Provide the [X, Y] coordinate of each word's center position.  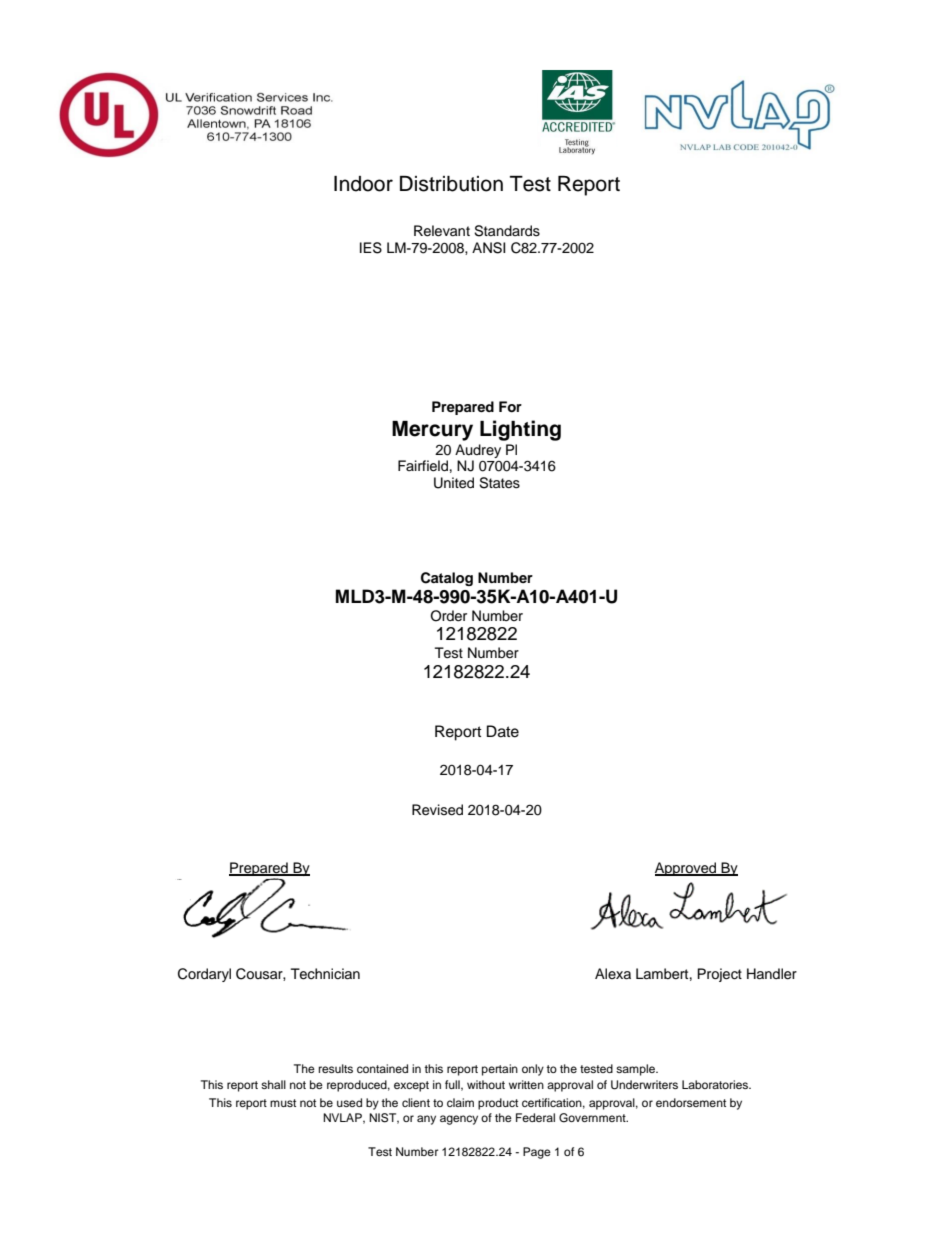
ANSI [488, 248]
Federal [535, 1117]
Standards [507, 231]
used [349, 1102]
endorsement [691, 1102]
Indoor [363, 184]
